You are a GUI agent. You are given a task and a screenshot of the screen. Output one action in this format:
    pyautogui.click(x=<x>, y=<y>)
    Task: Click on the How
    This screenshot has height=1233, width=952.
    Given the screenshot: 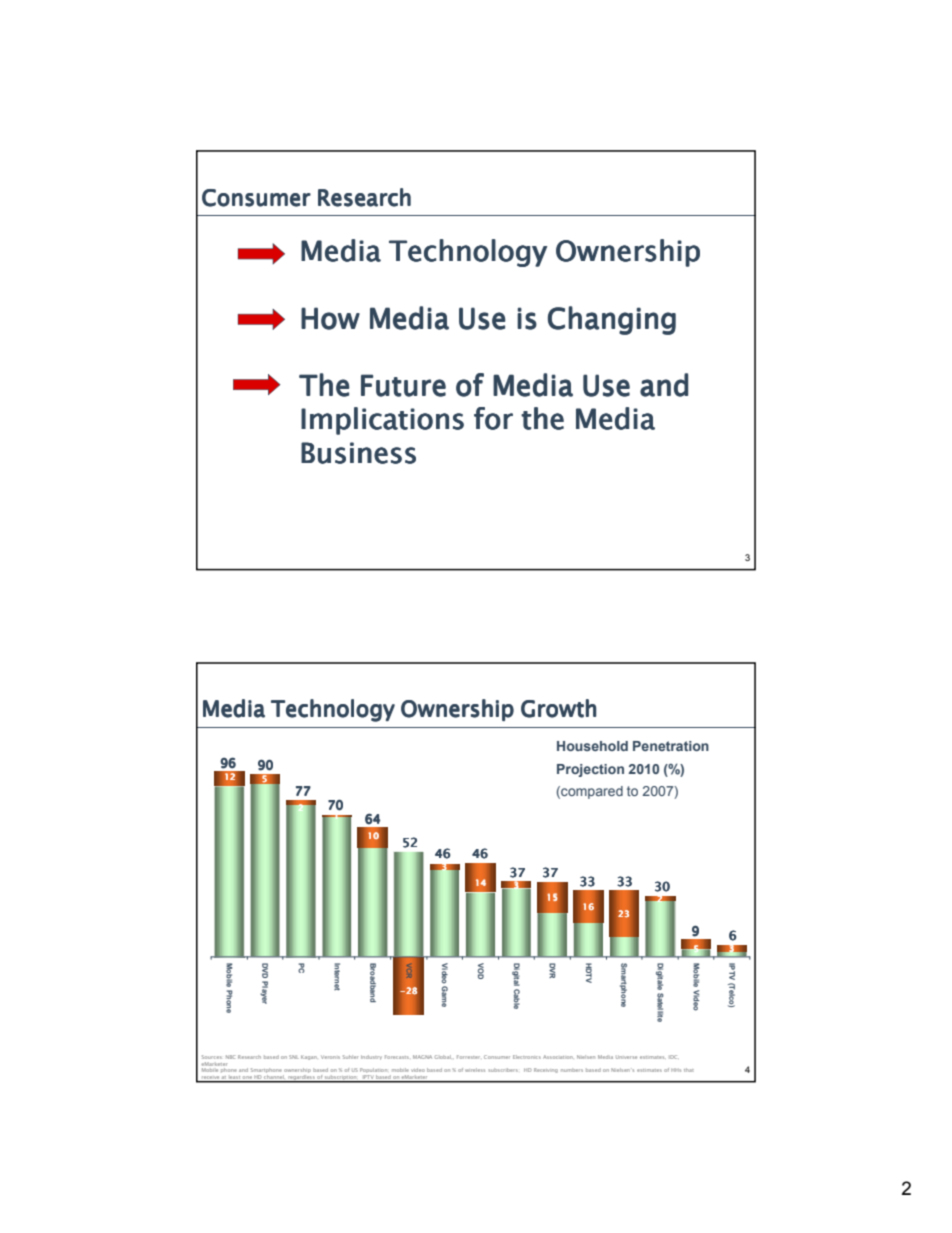 What is the action you would take?
    pyautogui.click(x=330, y=318)
